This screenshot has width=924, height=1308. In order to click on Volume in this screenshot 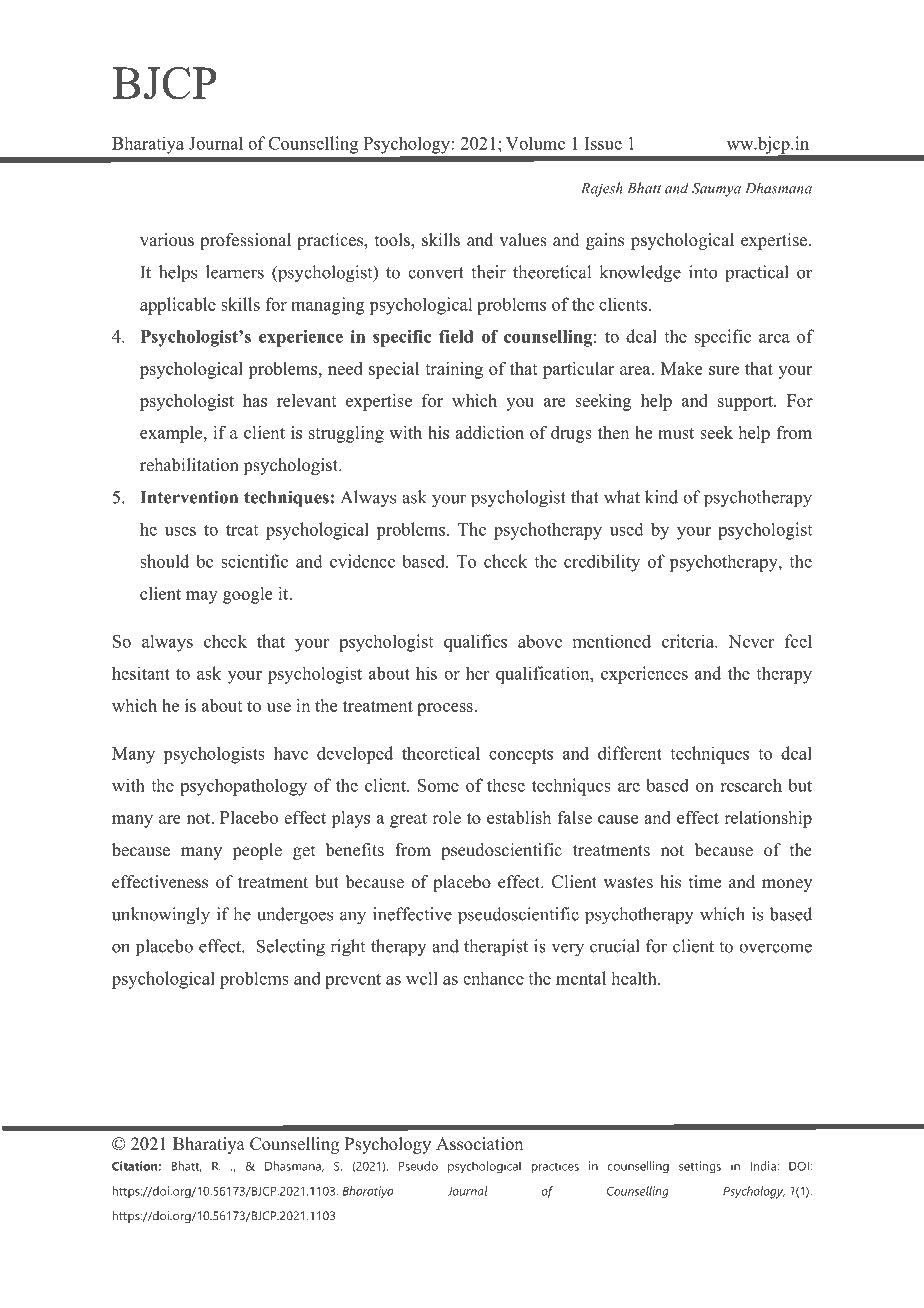, I will do `click(535, 143)`.
